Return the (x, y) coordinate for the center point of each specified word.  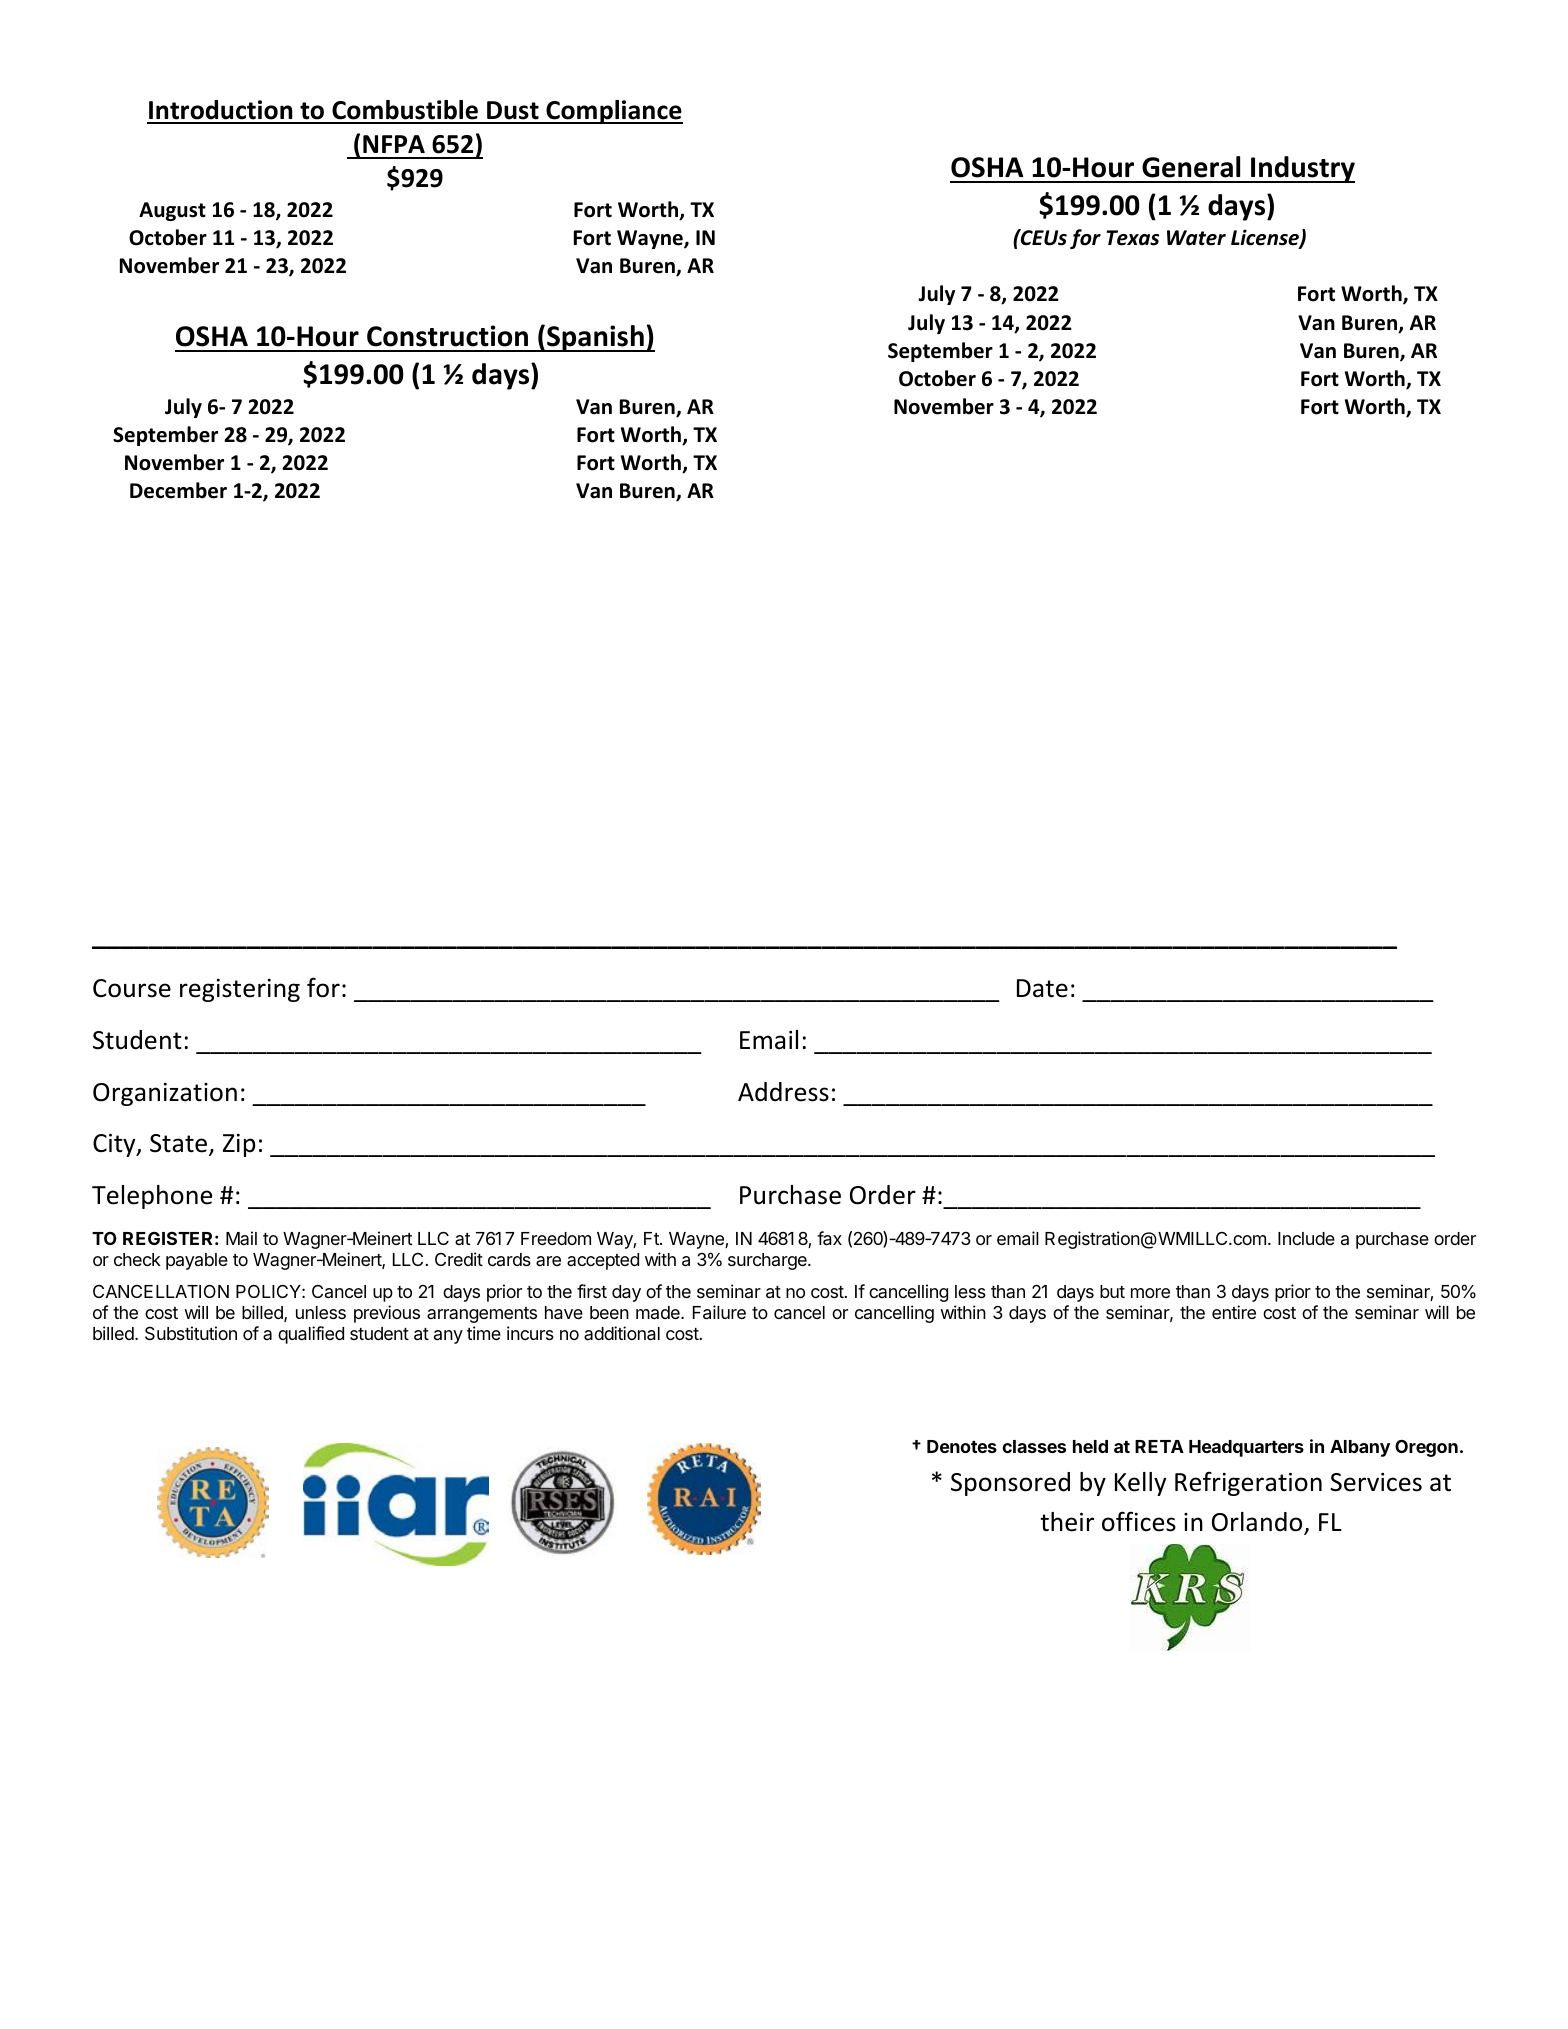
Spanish (595, 338)
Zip (239, 1145)
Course (132, 988)
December (178, 490)
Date (1042, 988)
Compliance (613, 112)
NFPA (394, 144)
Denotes (962, 1446)
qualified (311, 1335)
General (1191, 167)
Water (1196, 238)
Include (1306, 1238)
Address (783, 1092)
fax (829, 1238)
